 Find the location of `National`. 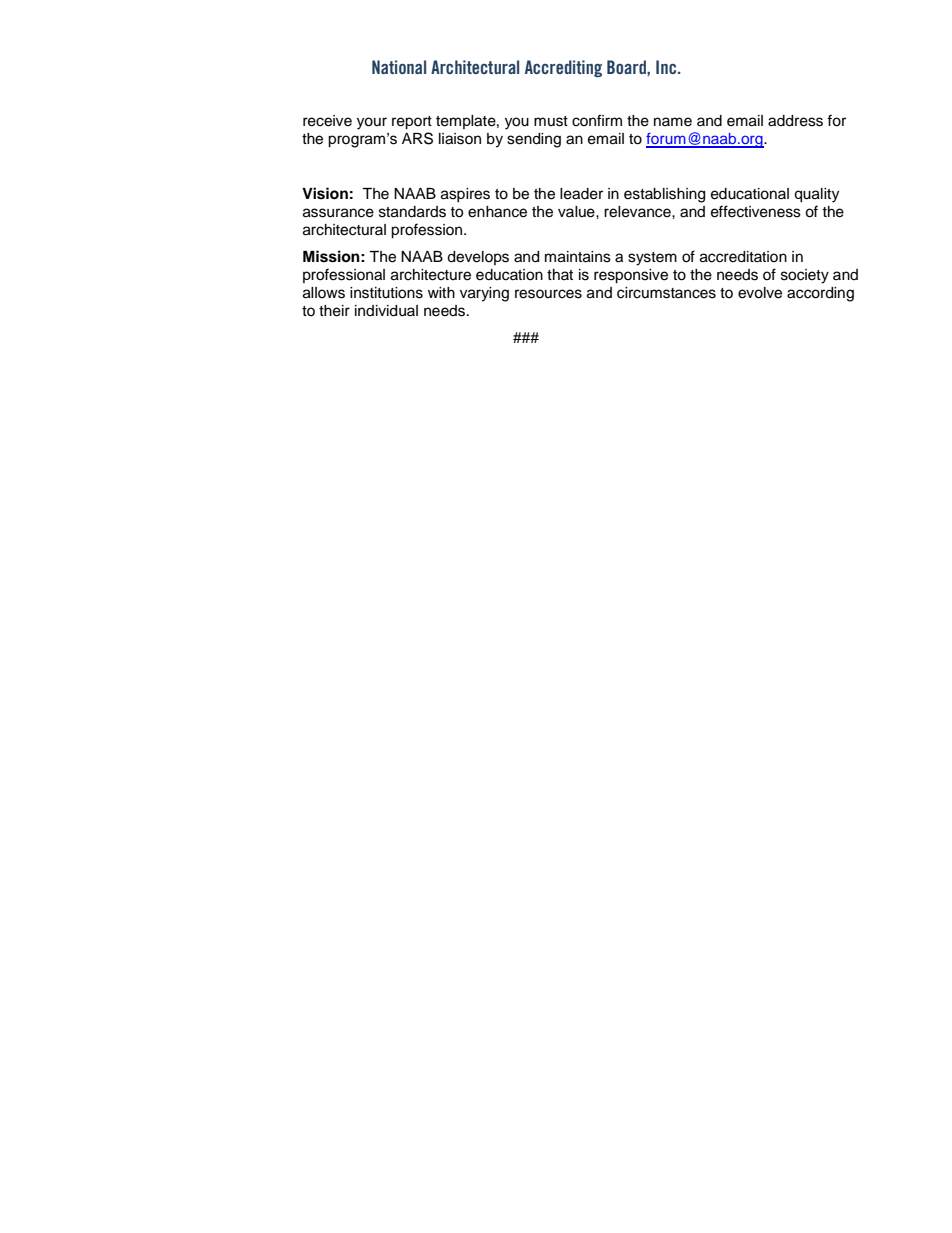

National is located at coordinates (399, 67).
